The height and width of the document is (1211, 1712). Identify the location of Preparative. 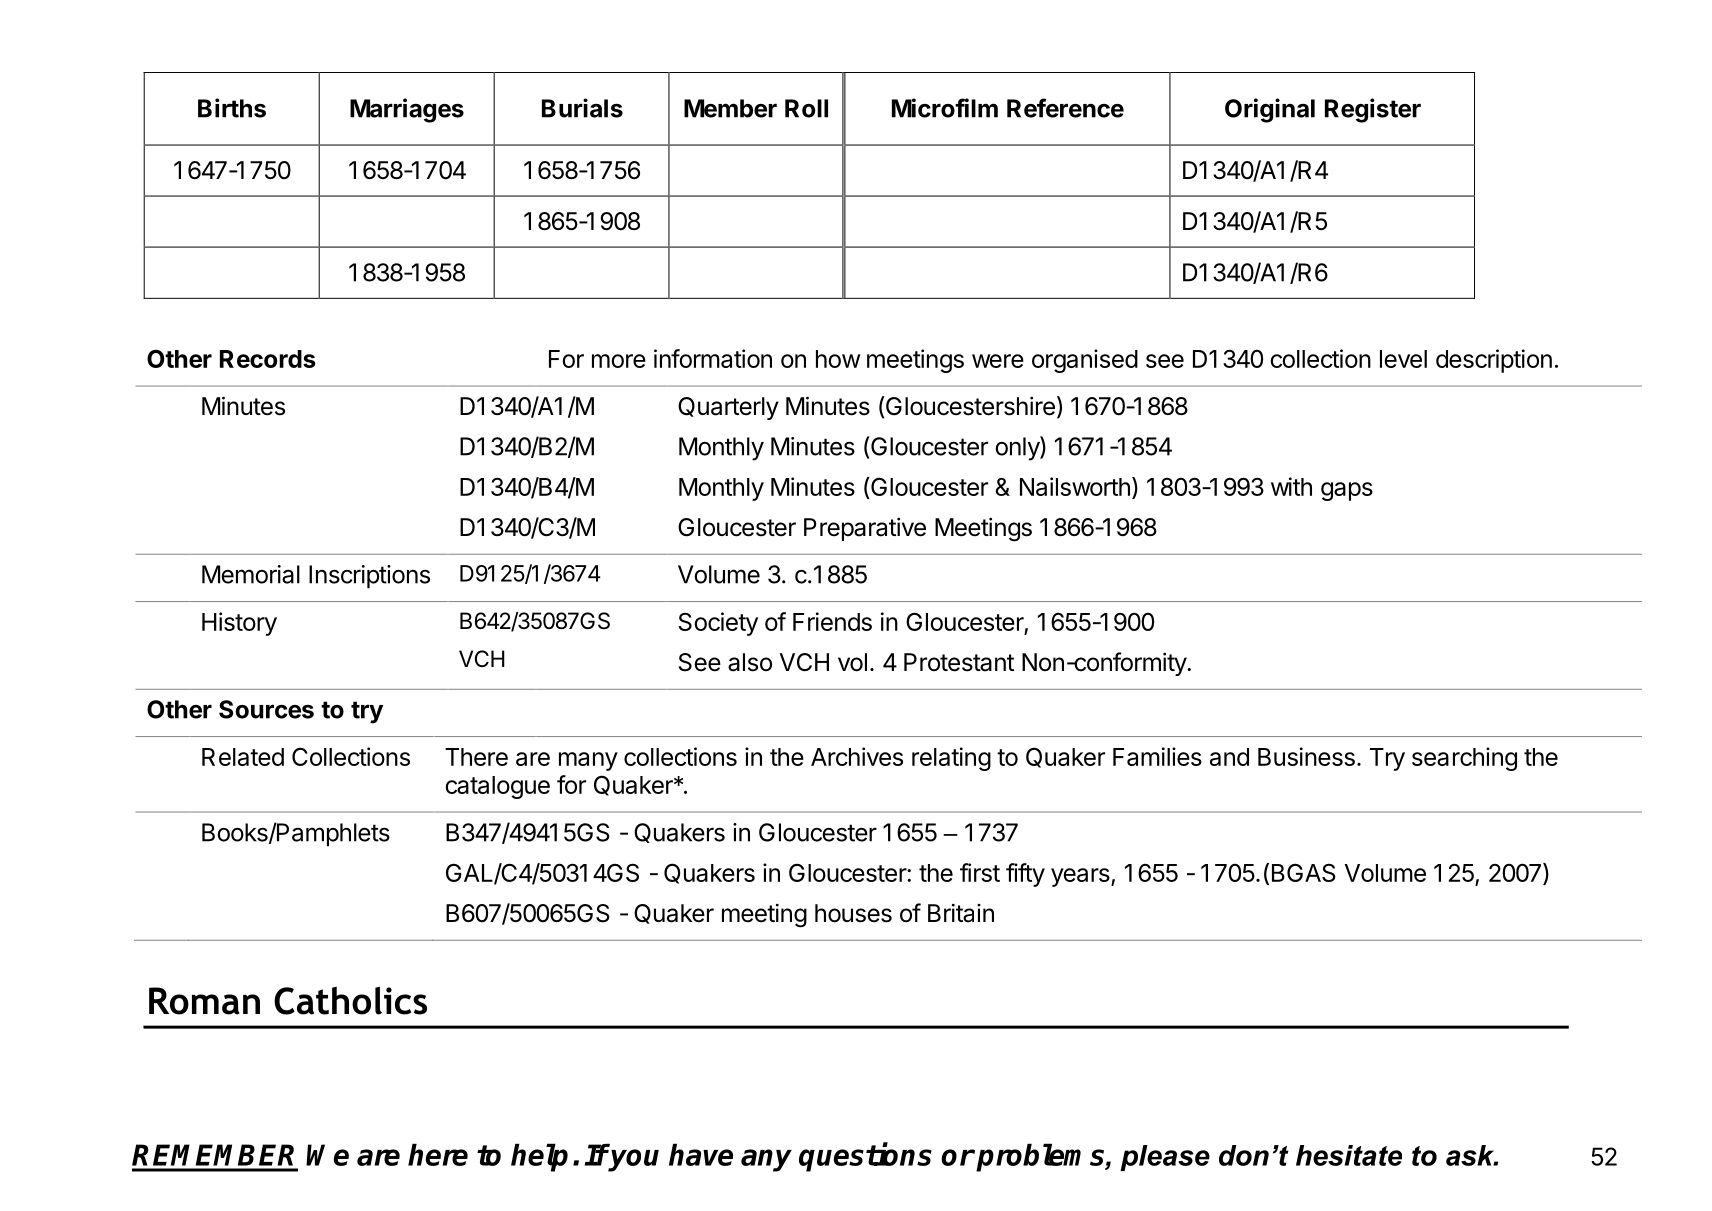
(865, 529).
